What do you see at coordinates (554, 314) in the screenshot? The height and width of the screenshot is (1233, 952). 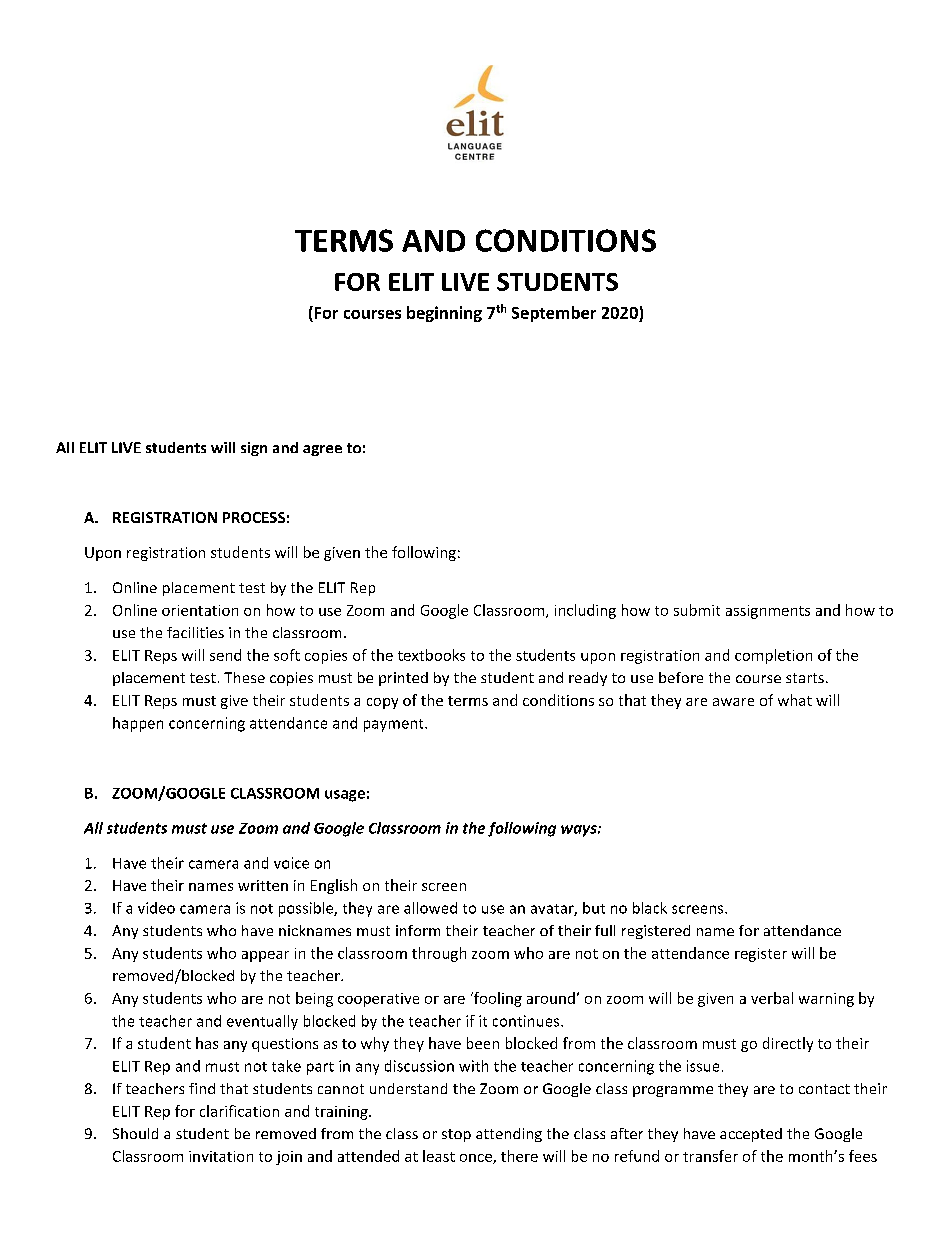 I see `September` at bounding box center [554, 314].
